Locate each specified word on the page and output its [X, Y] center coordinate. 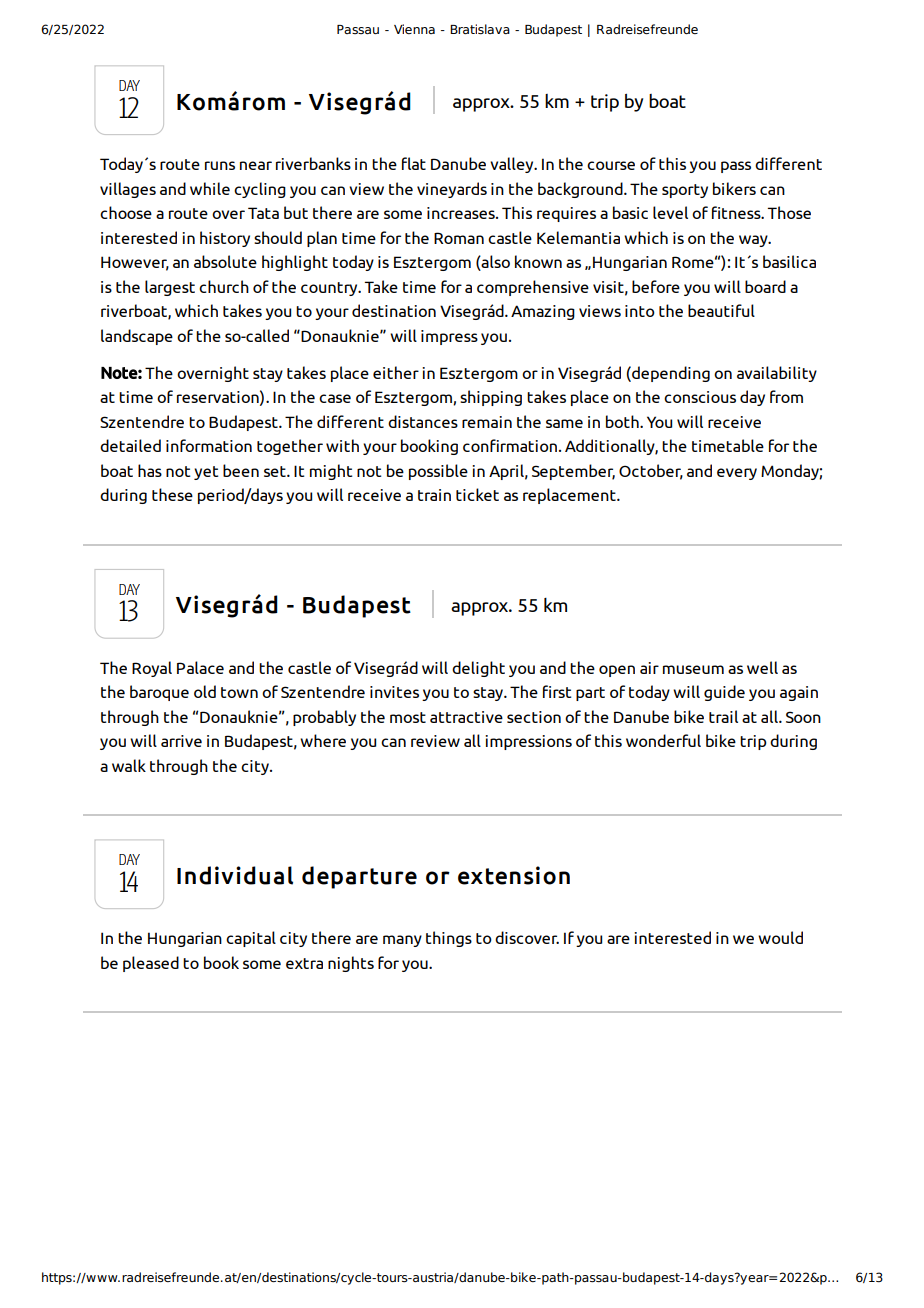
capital [251, 939]
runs [220, 165]
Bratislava [480, 29]
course [611, 165]
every [737, 474]
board [765, 286]
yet [206, 473]
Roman [459, 238]
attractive [466, 717]
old [205, 691]
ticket [477, 494]
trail [723, 716]
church [224, 286]
